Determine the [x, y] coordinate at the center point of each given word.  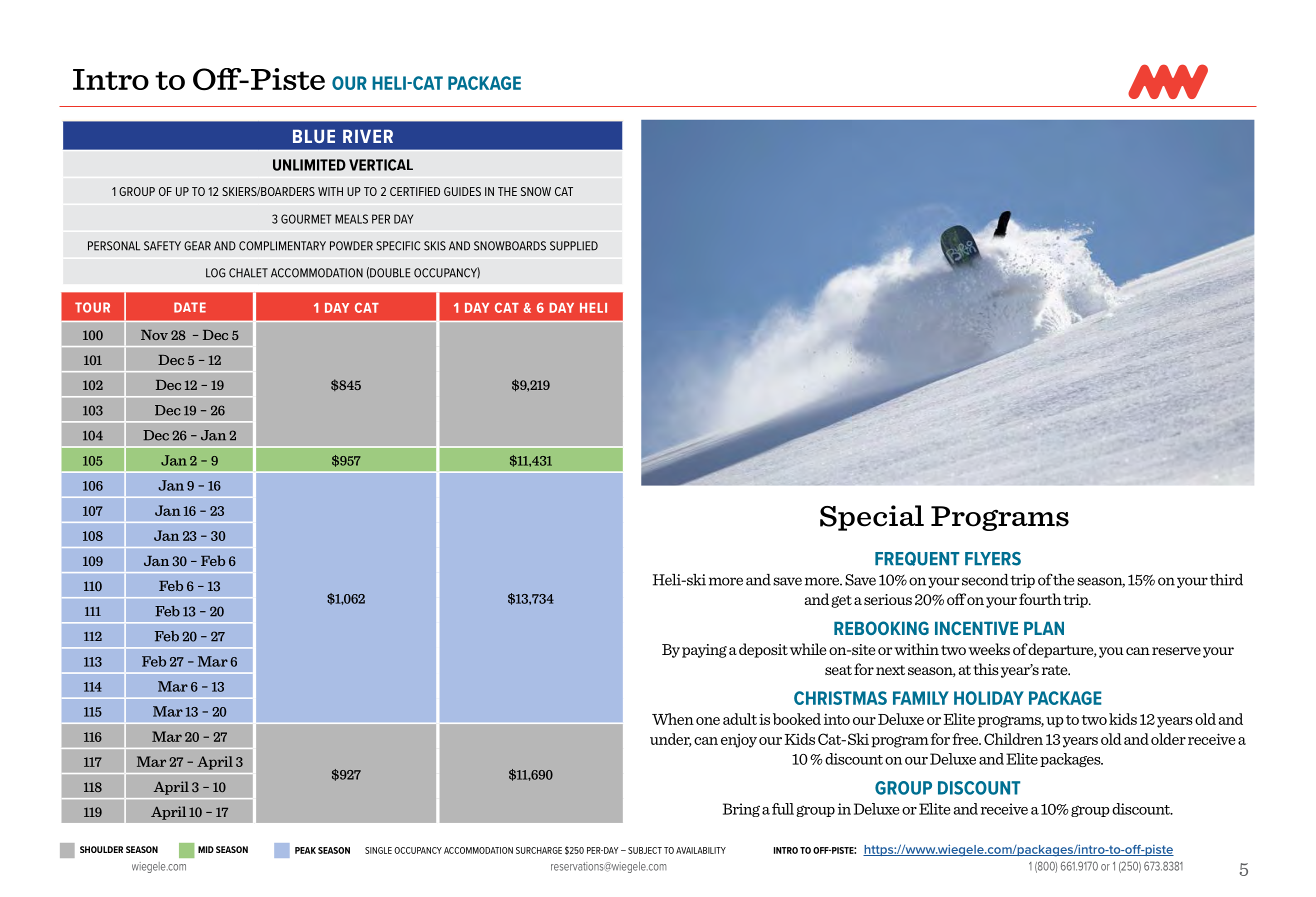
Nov [154, 335]
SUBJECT [645, 850]
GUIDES [462, 191]
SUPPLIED [574, 246]
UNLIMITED [309, 165]
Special [872, 518]
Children [1013, 739]
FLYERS [993, 559]
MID [206, 849]
